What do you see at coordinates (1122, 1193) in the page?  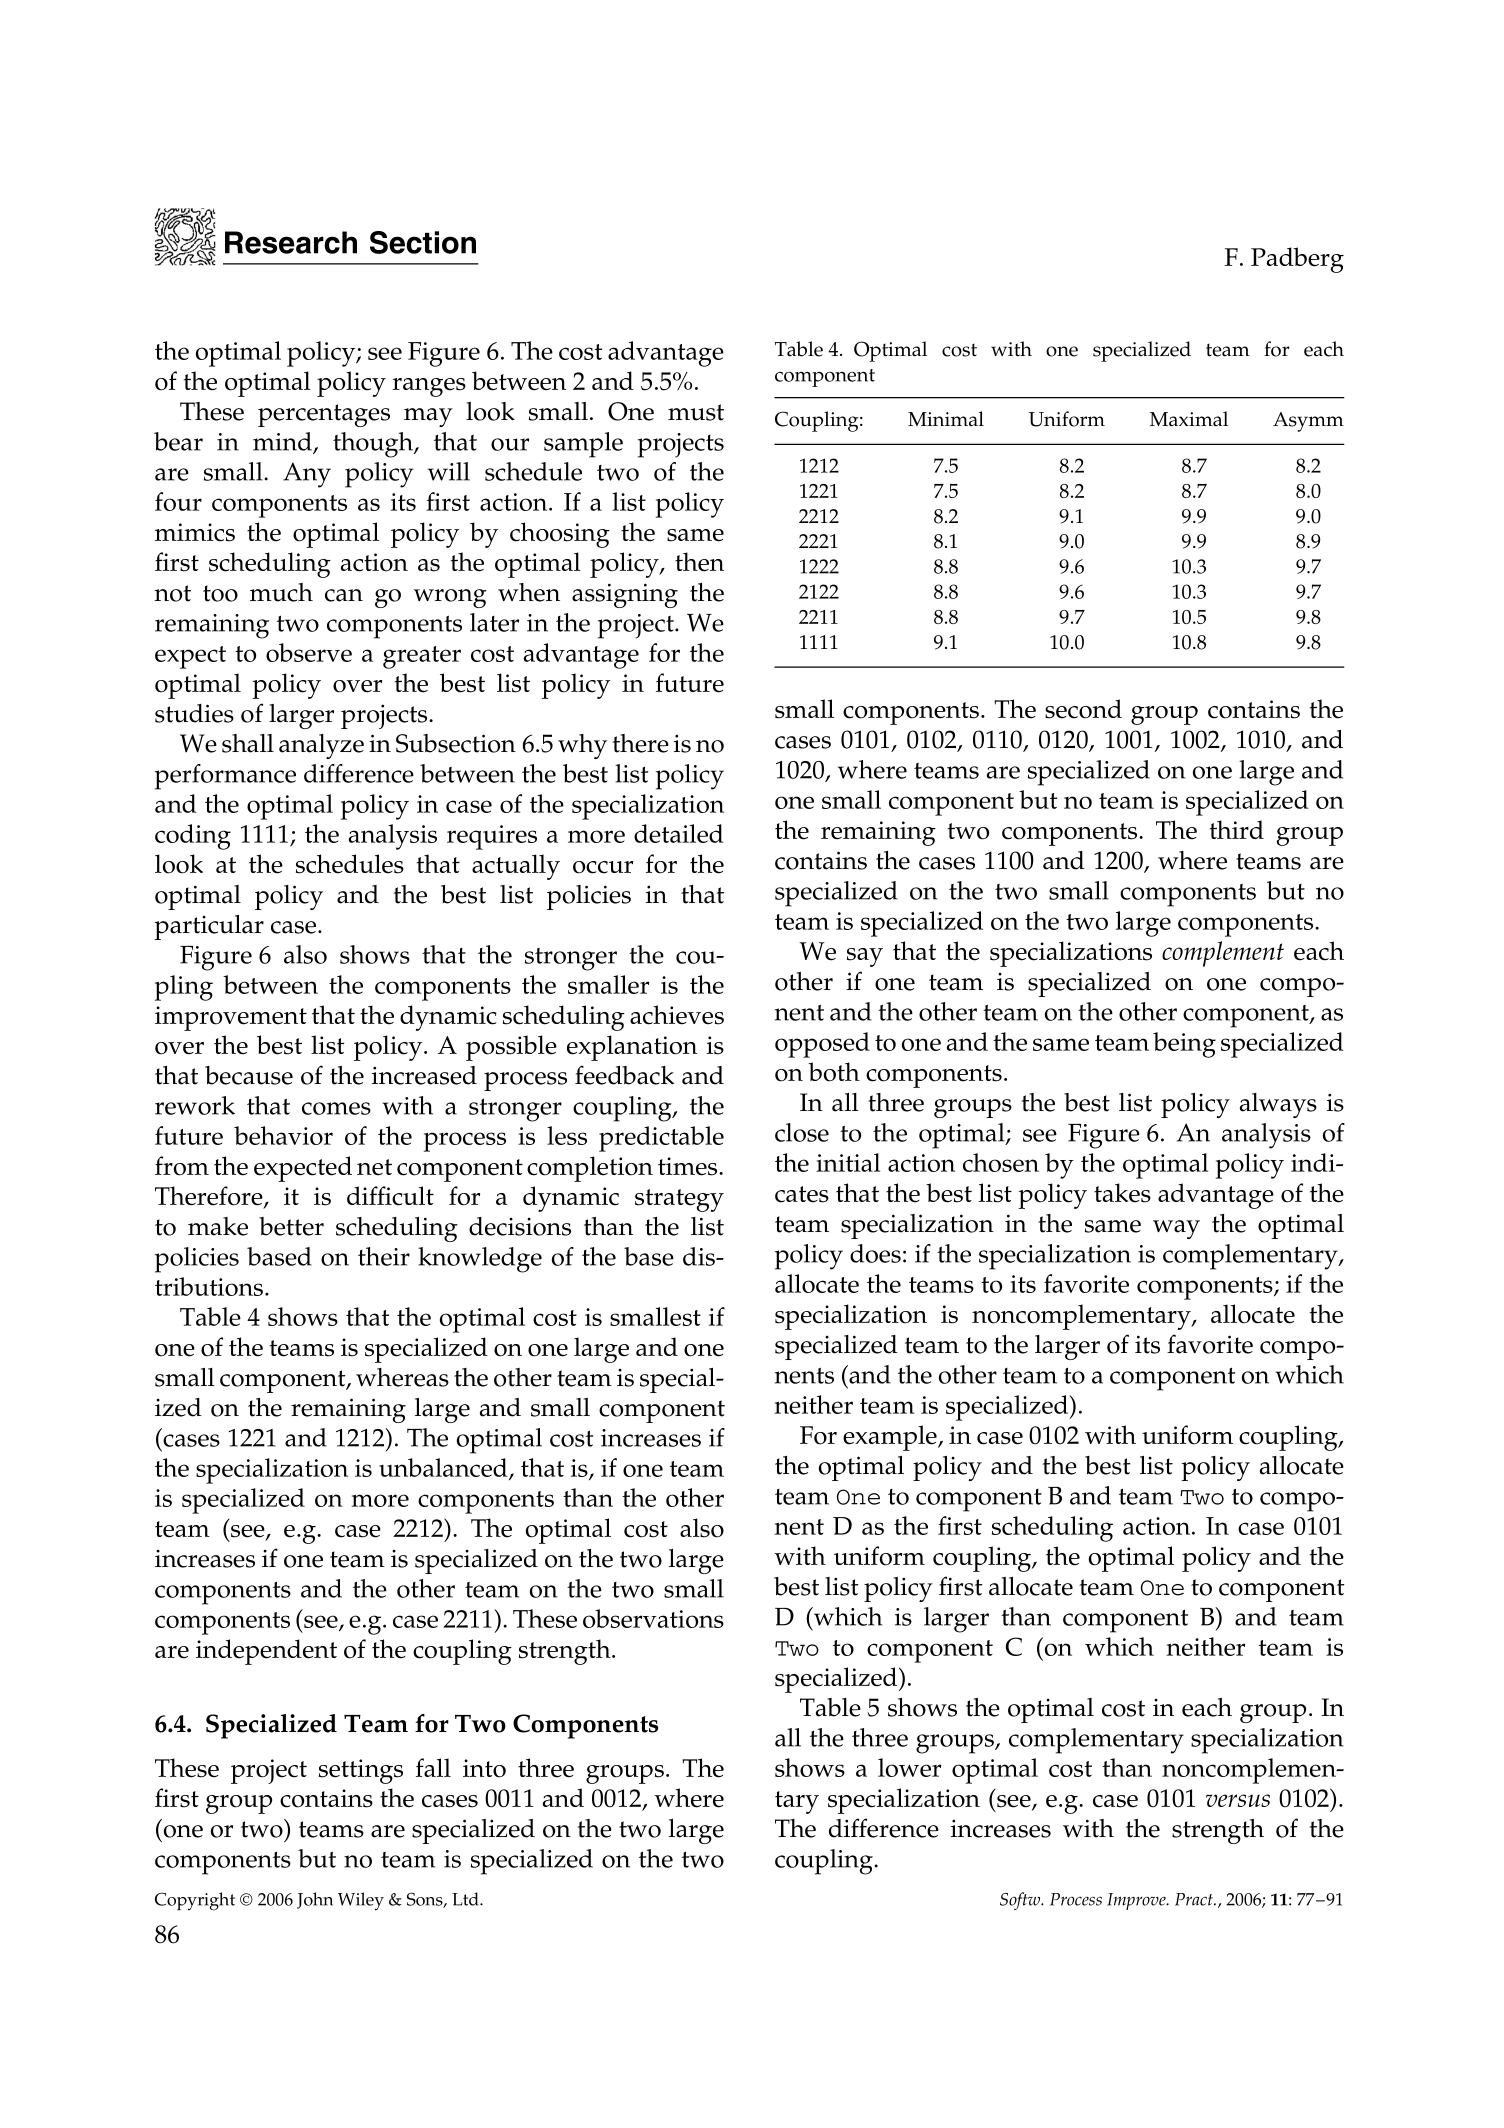 I see `takes` at bounding box center [1122, 1193].
